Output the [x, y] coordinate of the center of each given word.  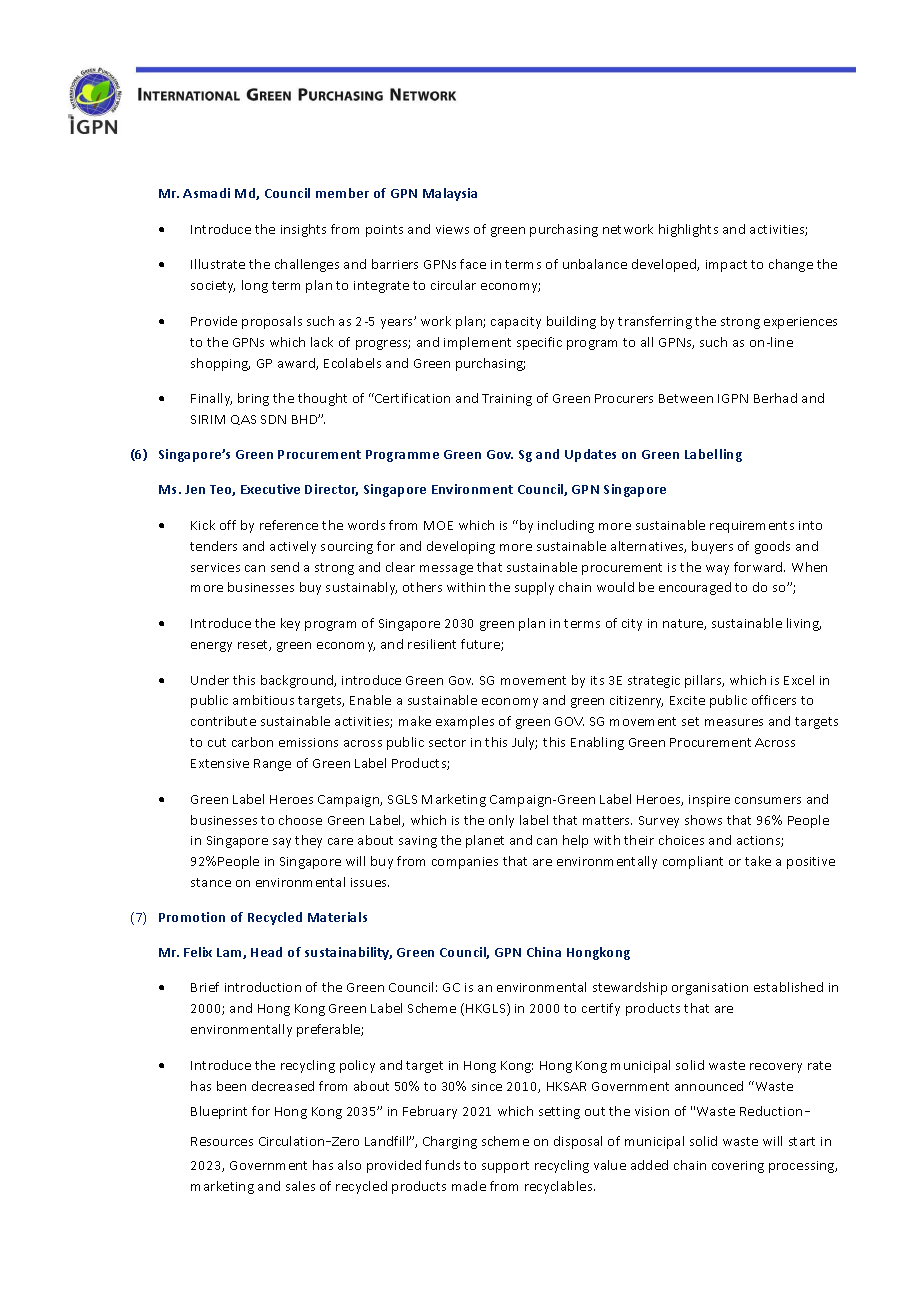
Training [507, 400]
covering [738, 1167]
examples [465, 722]
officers [774, 700]
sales [300, 1186]
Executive [270, 489]
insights [303, 230]
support [505, 1167]
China [544, 952]
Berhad [775, 398]
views [452, 229]
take [758, 861]
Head [266, 952]
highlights [688, 230]
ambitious [263, 700]
